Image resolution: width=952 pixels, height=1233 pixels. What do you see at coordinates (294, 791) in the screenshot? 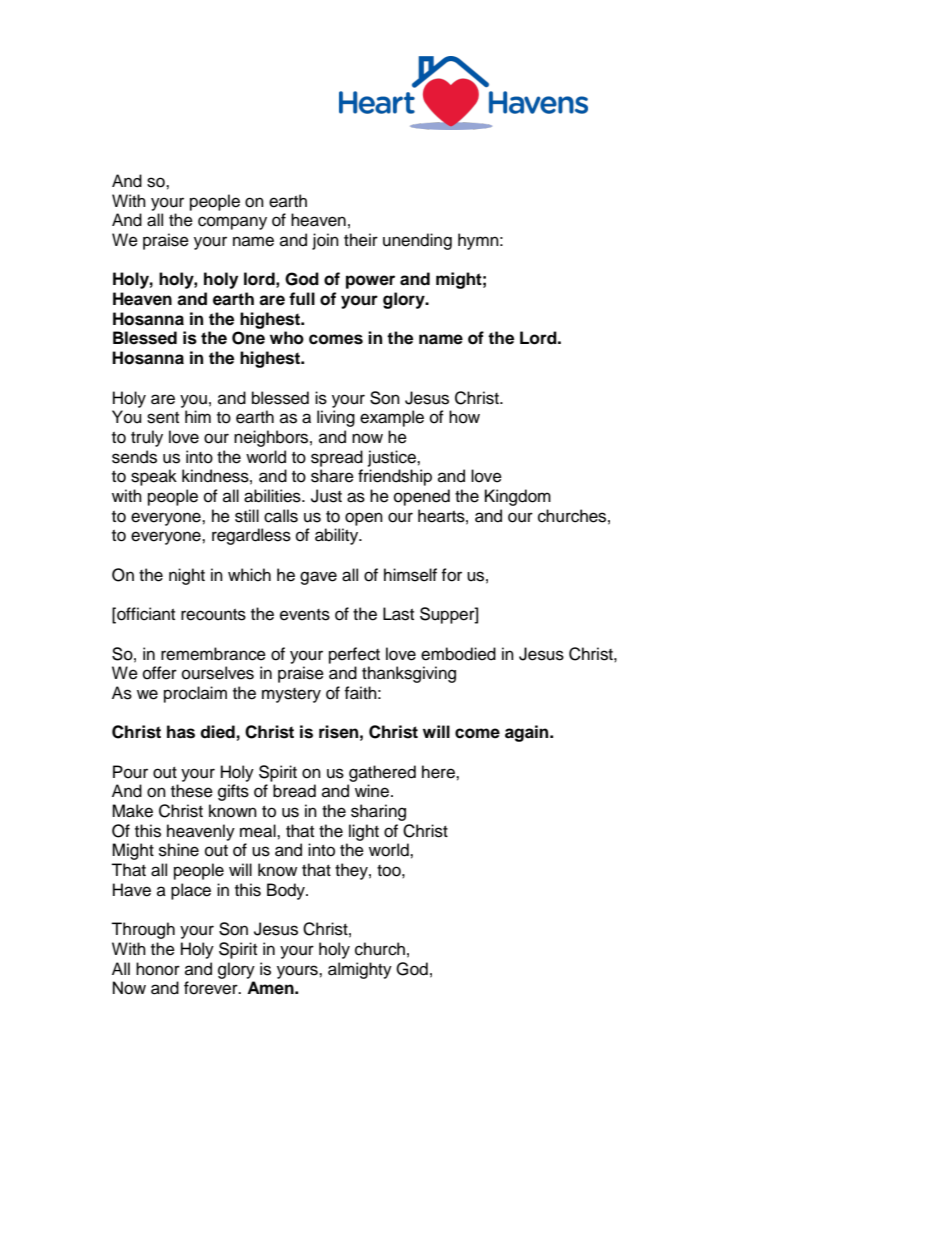
I see `bread` at bounding box center [294, 791].
